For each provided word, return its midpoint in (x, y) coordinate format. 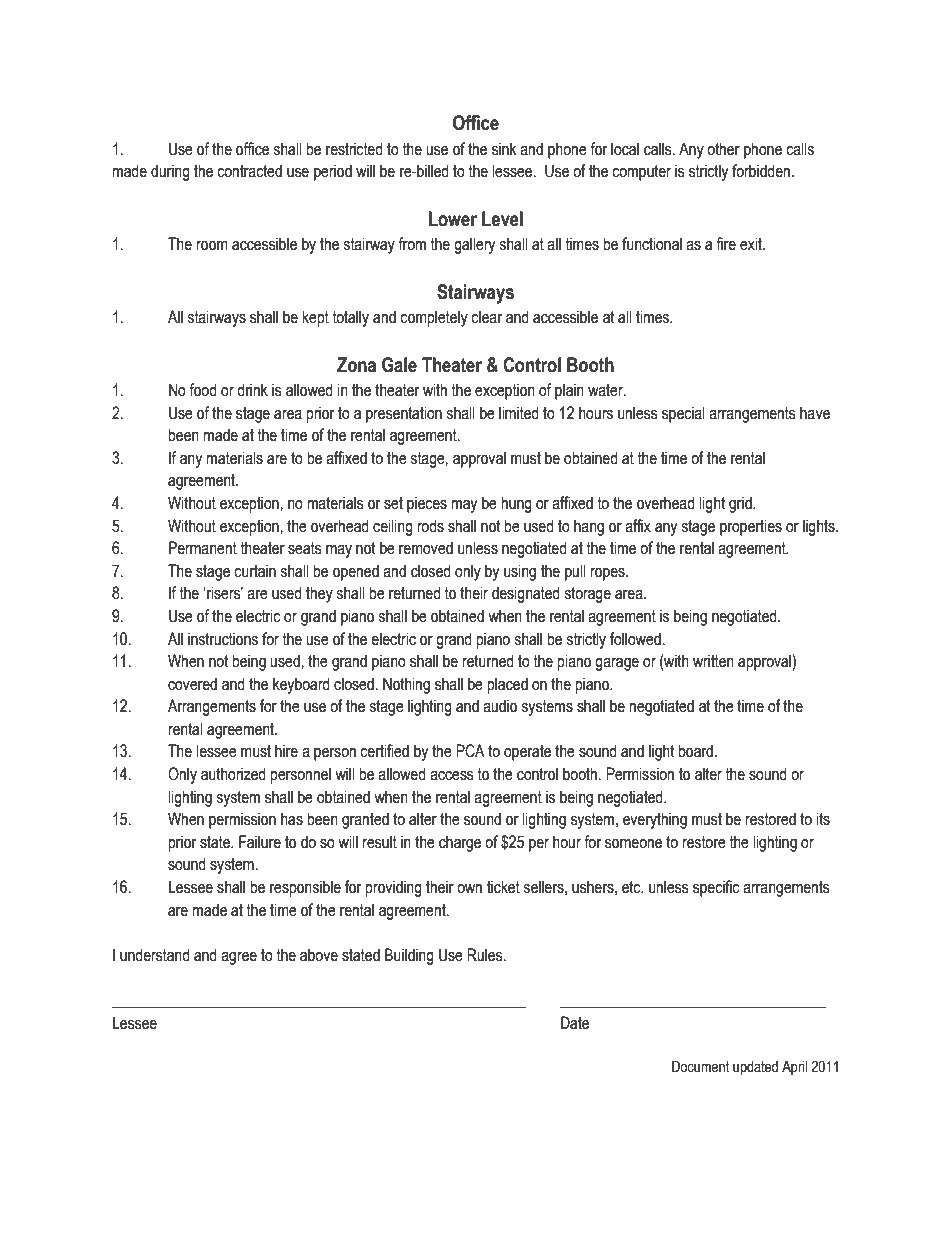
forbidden (762, 171)
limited (519, 413)
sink (504, 149)
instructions (223, 639)
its (823, 819)
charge (460, 843)
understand (155, 955)
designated (526, 594)
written (713, 661)
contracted (249, 171)
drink (252, 390)
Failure (260, 842)
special (683, 414)
